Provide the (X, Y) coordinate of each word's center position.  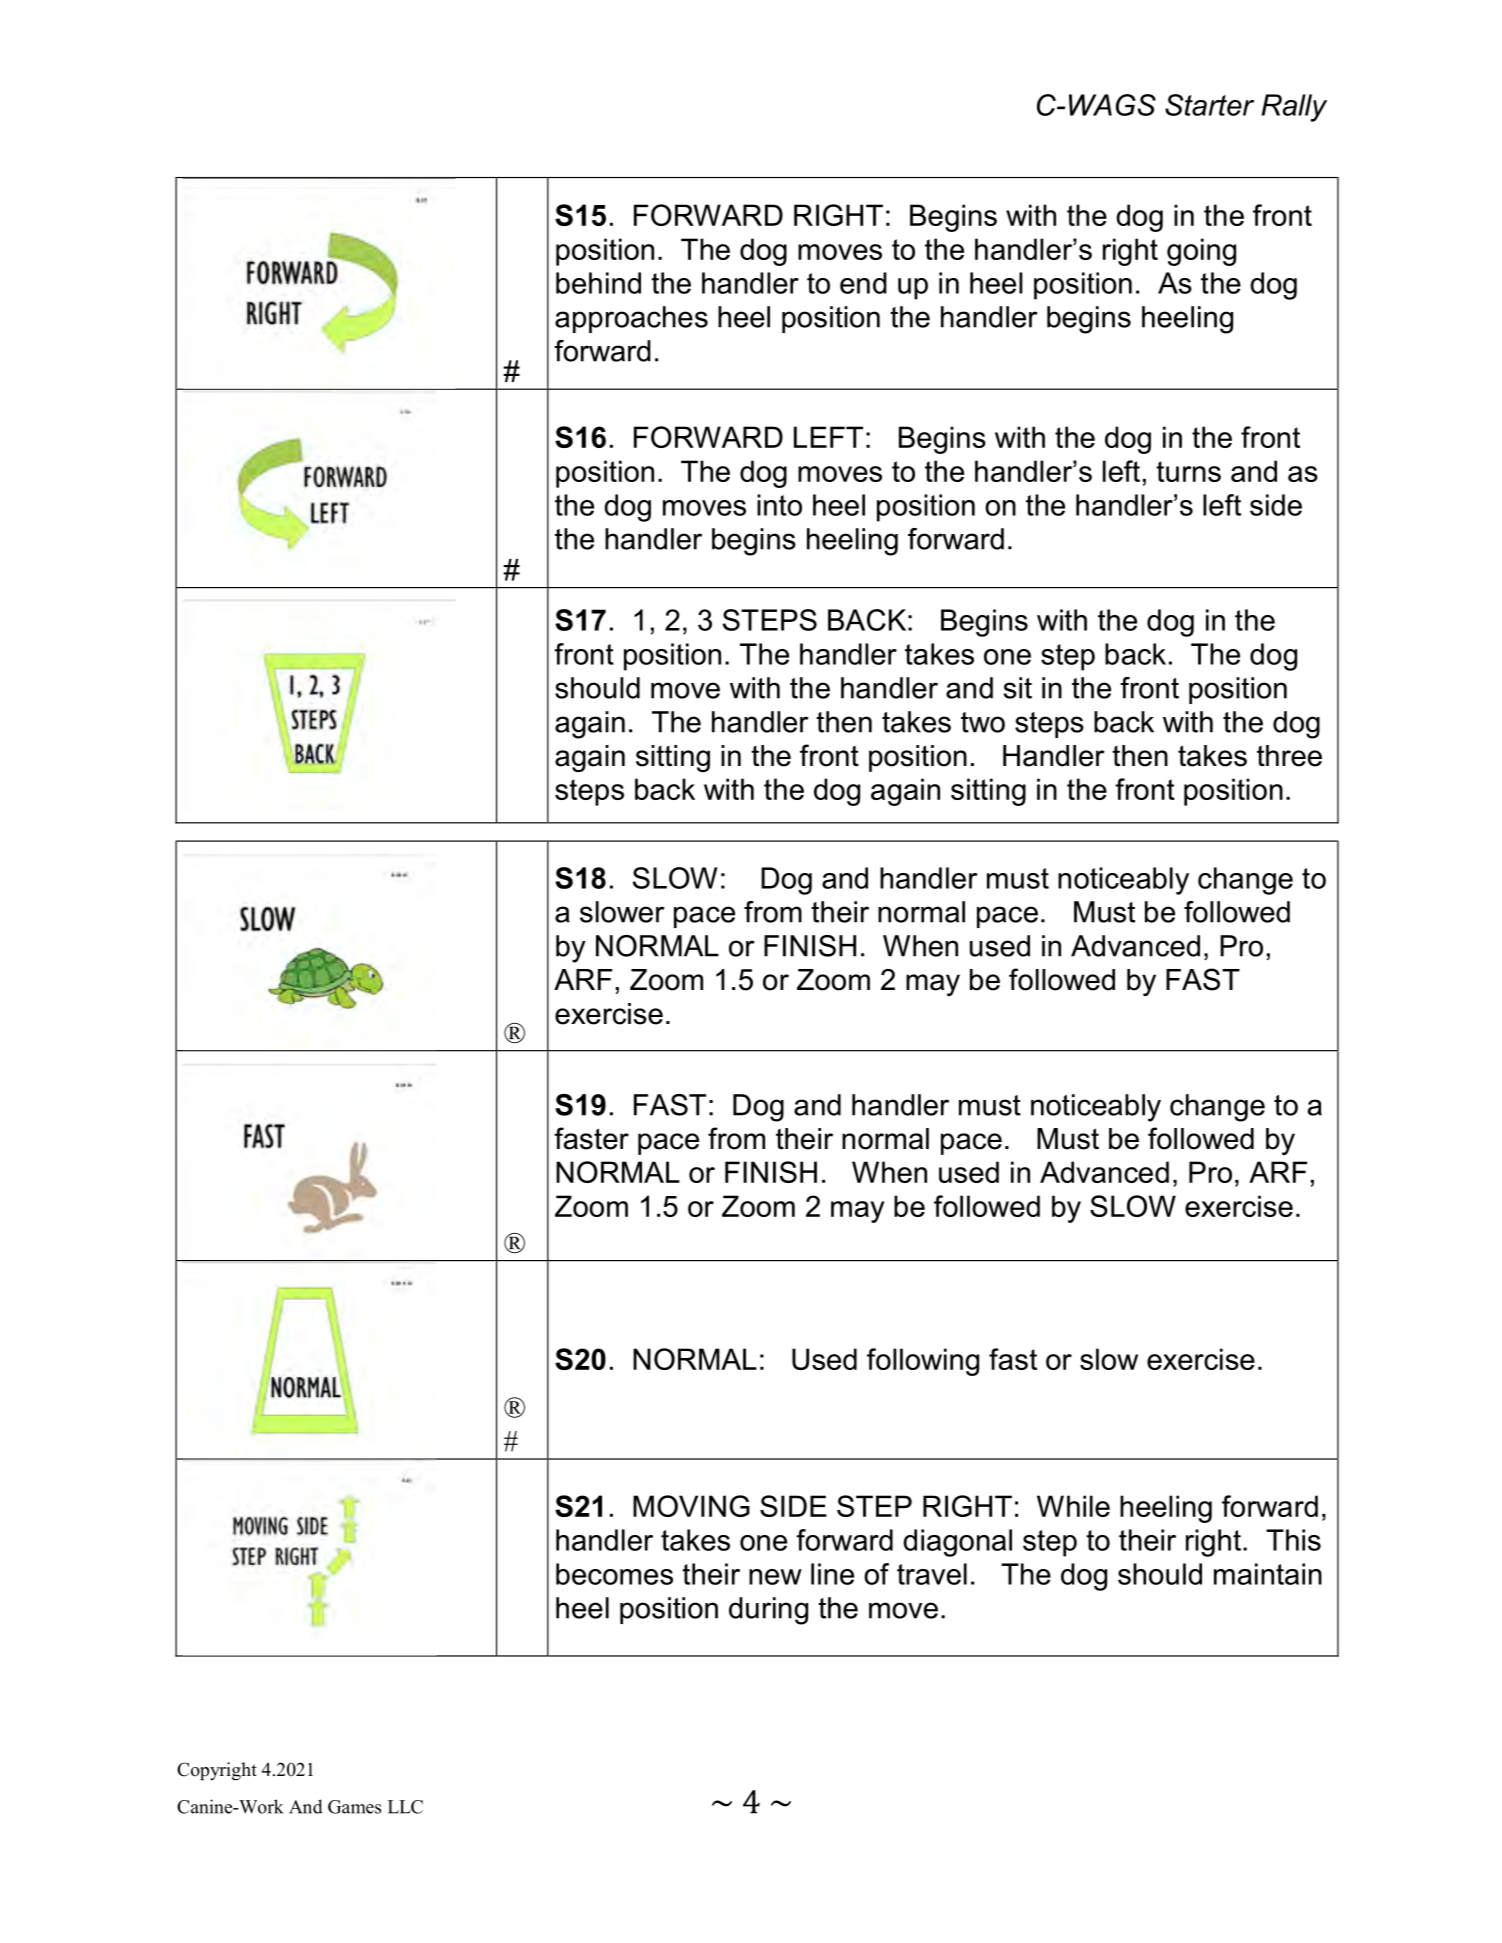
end (863, 283)
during (768, 1611)
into (779, 505)
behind (598, 283)
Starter (1209, 105)
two (983, 722)
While (1073, 1506)
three (1289, 756)
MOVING (691, 1506)
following (923, 1362)
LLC (405, 1807)
